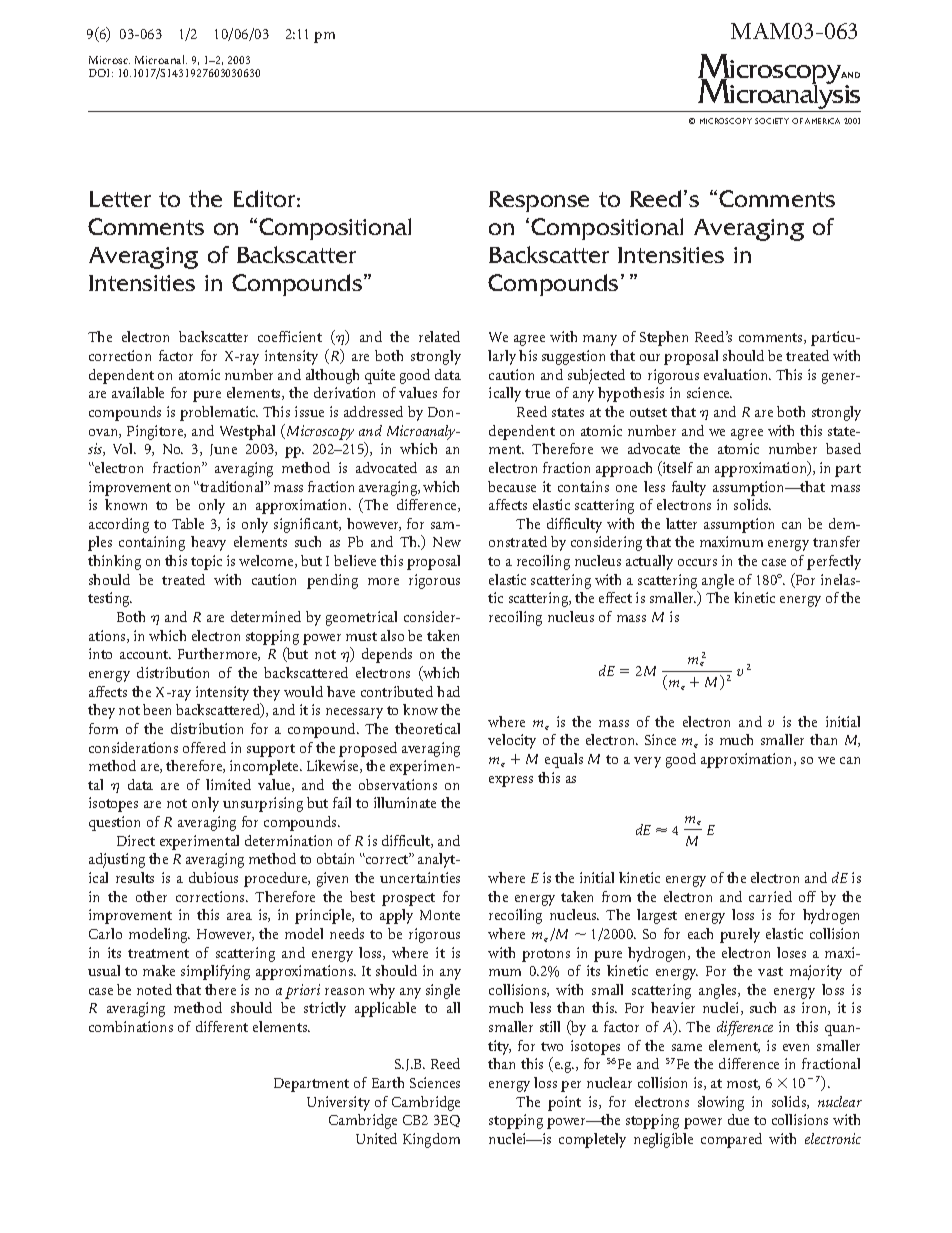 The width and height of the page is (952, 1233). I want to click on Letter, so click(120, 199).
